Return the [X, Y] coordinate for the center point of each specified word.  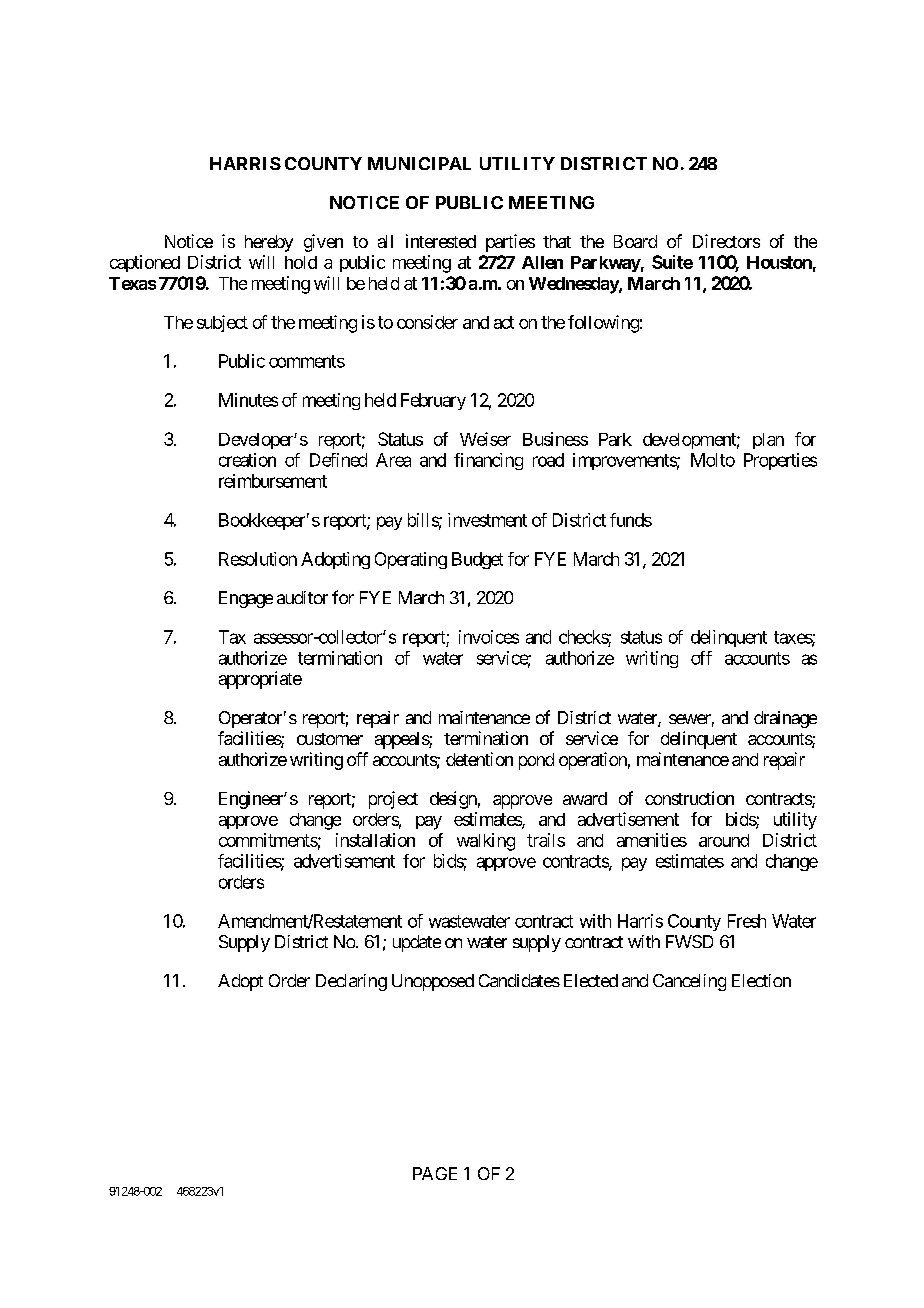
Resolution [258, 559]
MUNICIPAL [419, 163]
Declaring [351, 982]
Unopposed [433, 982]
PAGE [435, 1173]
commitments [268, 840]
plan [768, 441]
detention [479, 759]
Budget [477, 560]
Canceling [689, 982]
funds [631, 520]
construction [689, 798]
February [433, 401]
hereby [269, 243]
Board [635, 241]
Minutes [248, 400]
